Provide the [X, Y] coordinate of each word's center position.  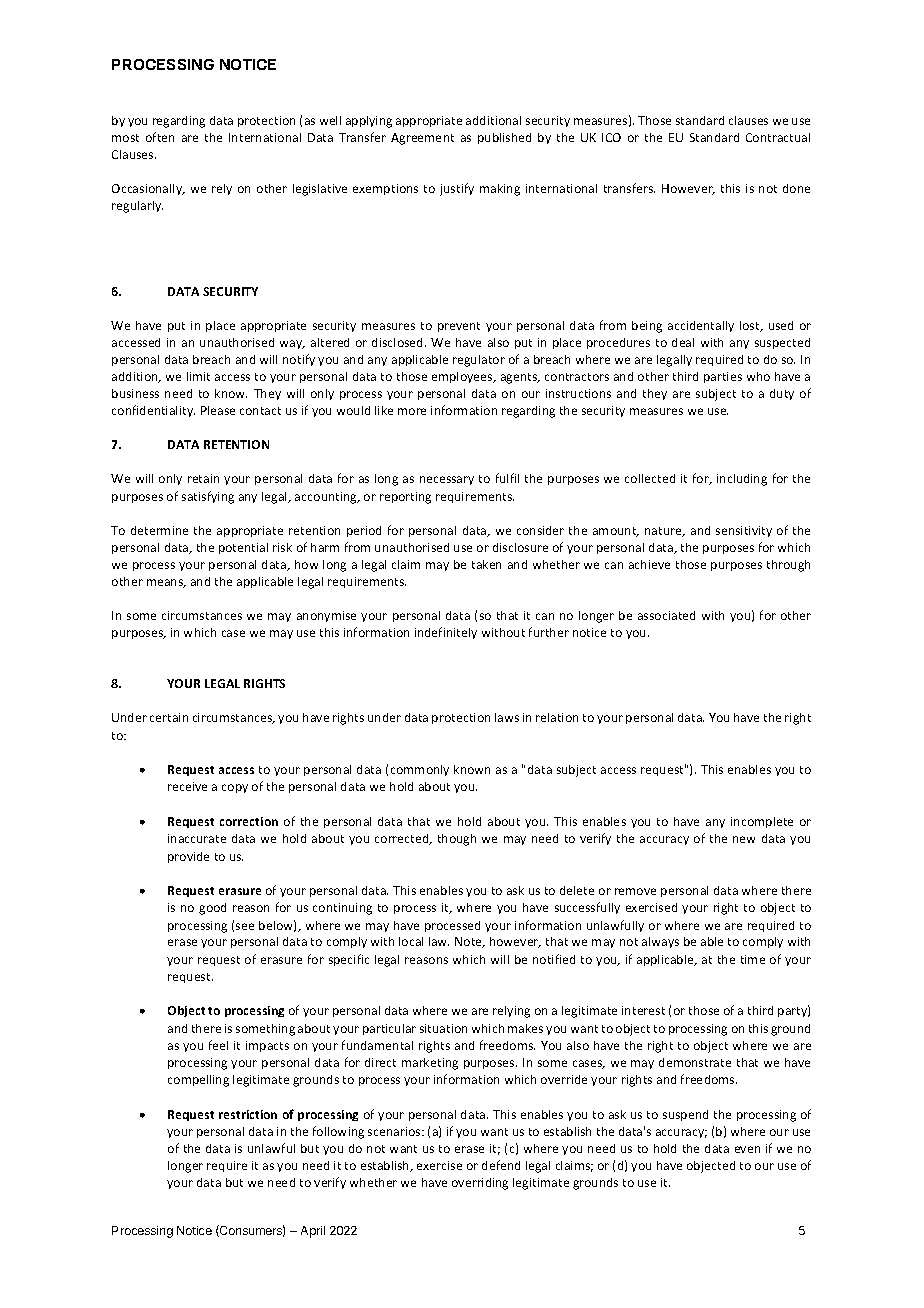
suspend [685, 1115]
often [160, 137]
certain [169, 717]
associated [666, 615]
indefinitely [446, 633]
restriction [248, 1114]
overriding [480, 1184]
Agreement [422, 139]
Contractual [778, 137]
